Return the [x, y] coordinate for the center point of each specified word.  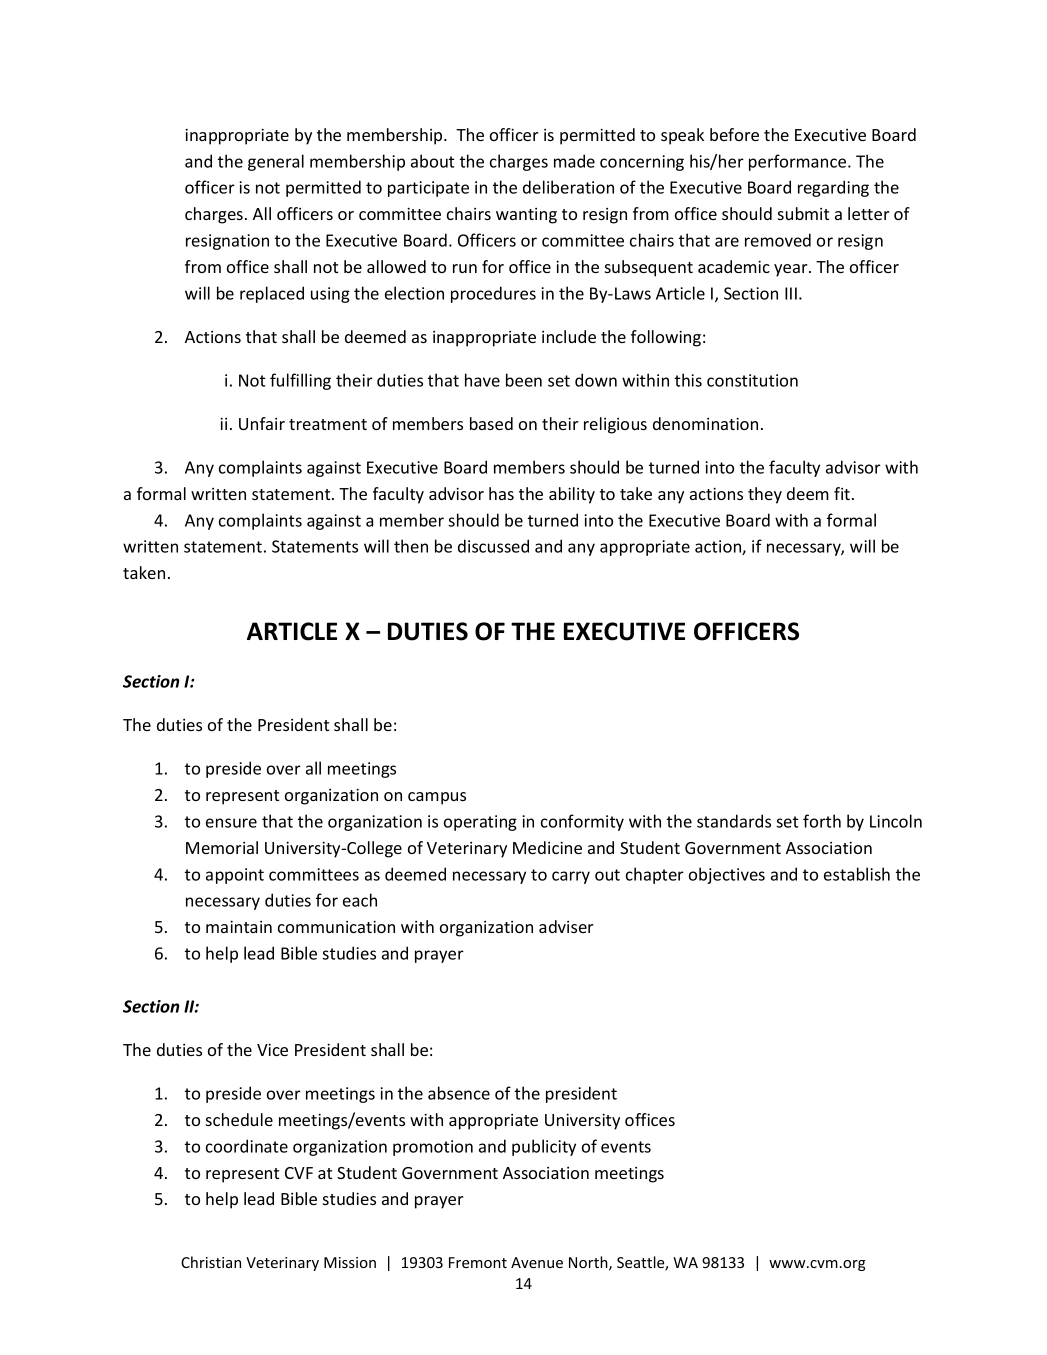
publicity [544, 1147]
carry [571, 877]
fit [843, 493]
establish [857, 874]
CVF [299, 1173]
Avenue [537, 1262]
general [276, 162]
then [411, 546]
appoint [235, 876]
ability [572, 495]
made [574, 161]
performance [799, 162]
